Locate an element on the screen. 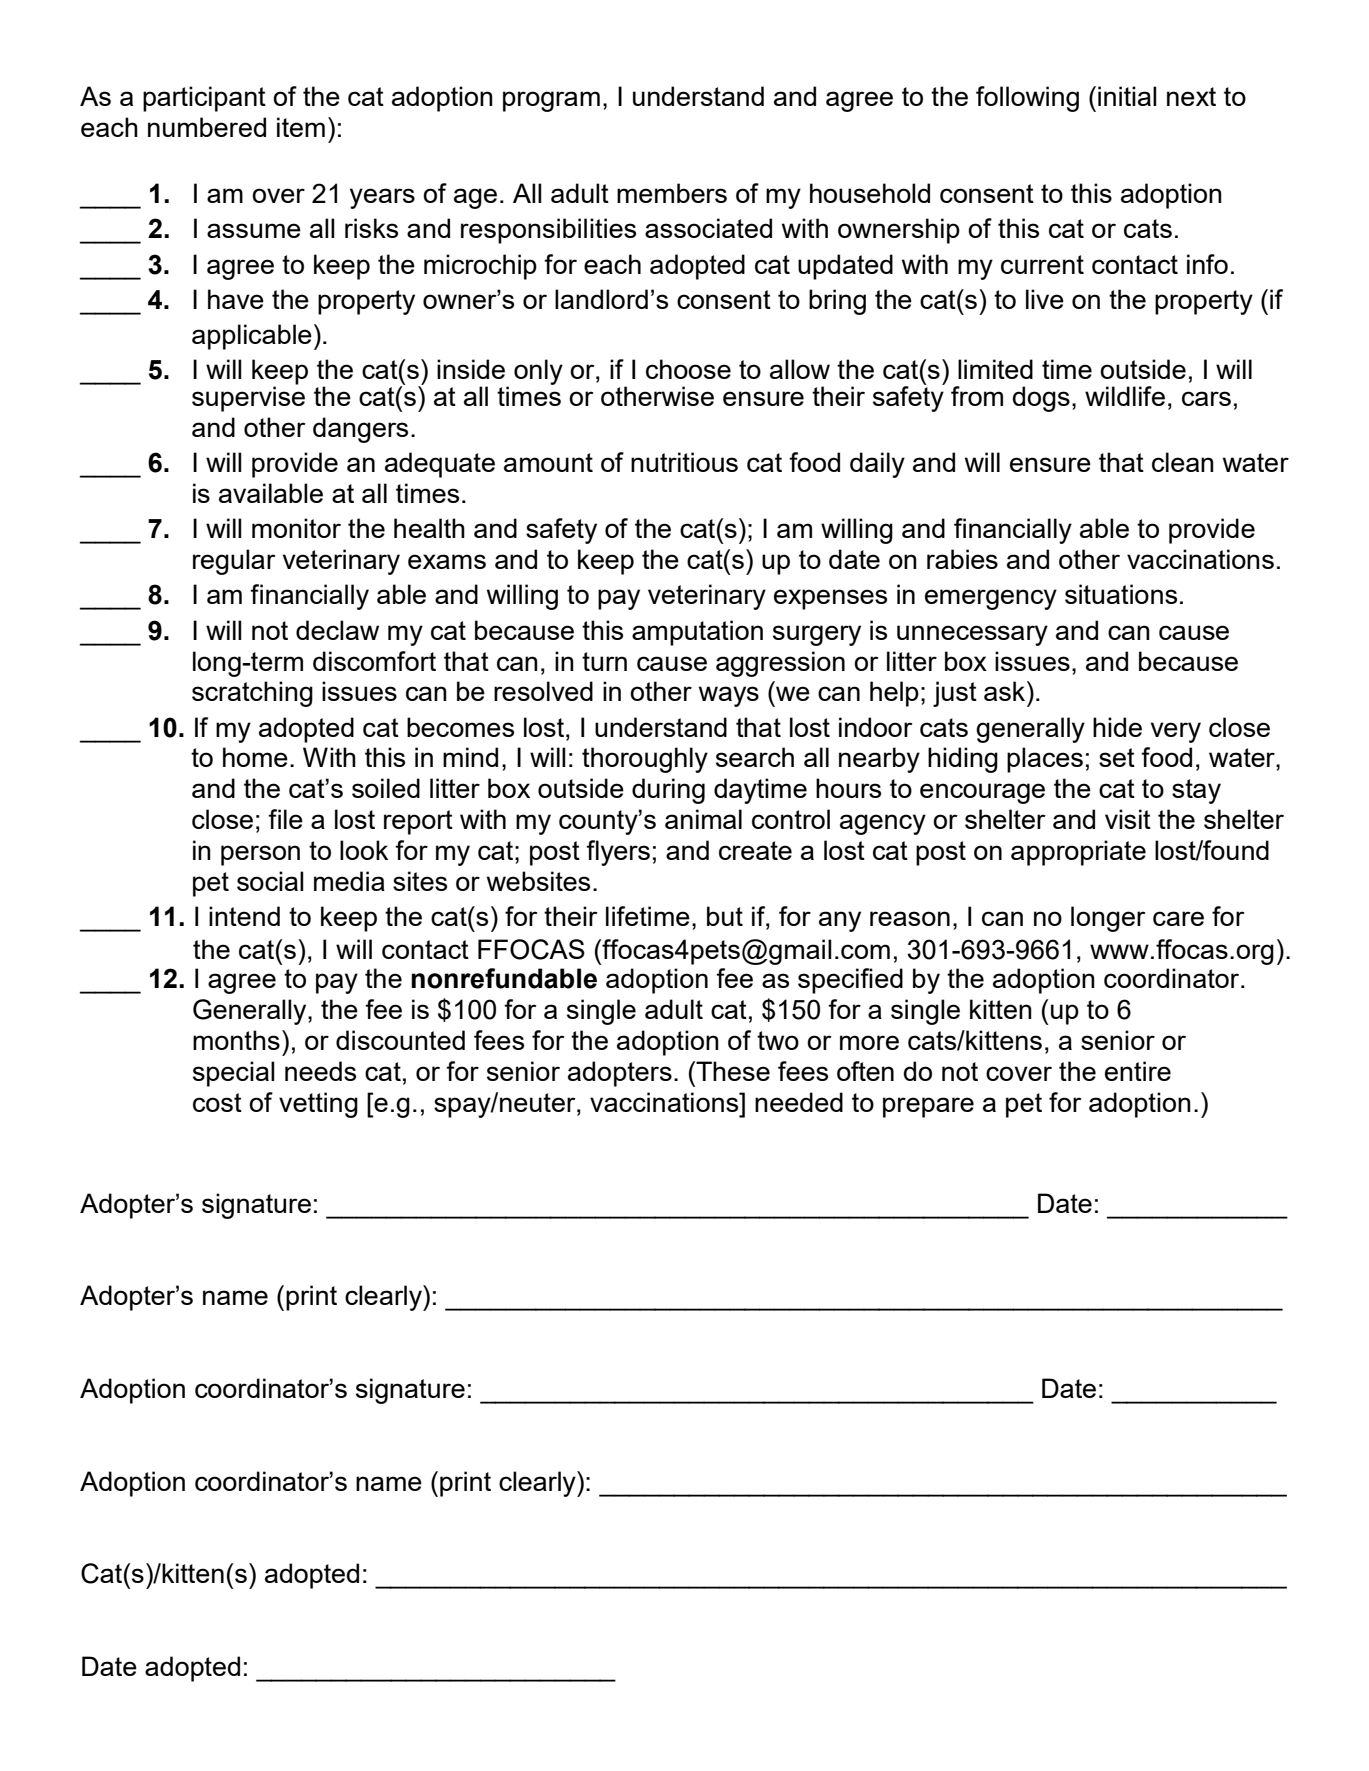 The image size is (1369, 1771). entire is located at coordinates (1138, 1071).
